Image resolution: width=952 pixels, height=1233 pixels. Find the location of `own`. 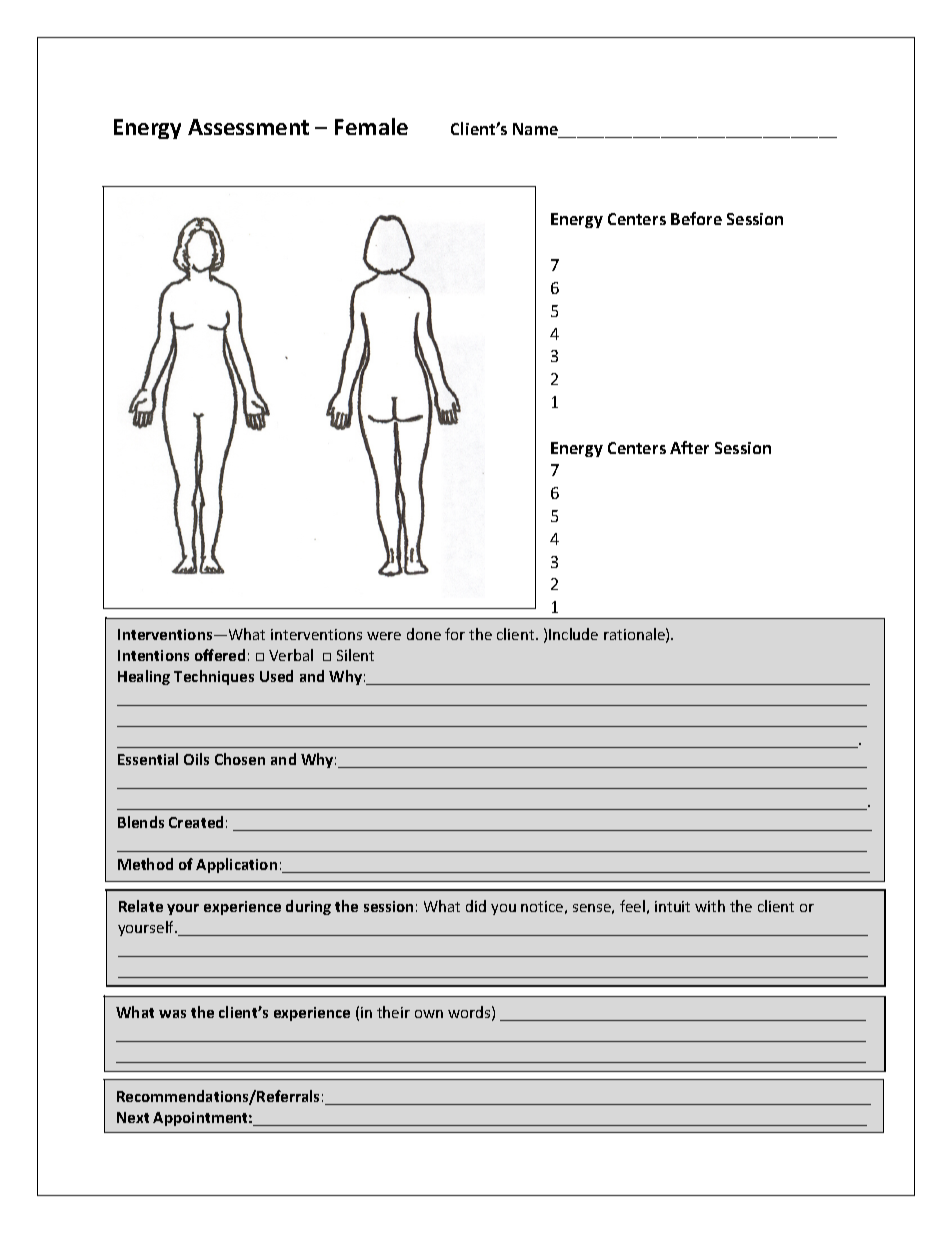

own is located at coordinates (429, 1014).
